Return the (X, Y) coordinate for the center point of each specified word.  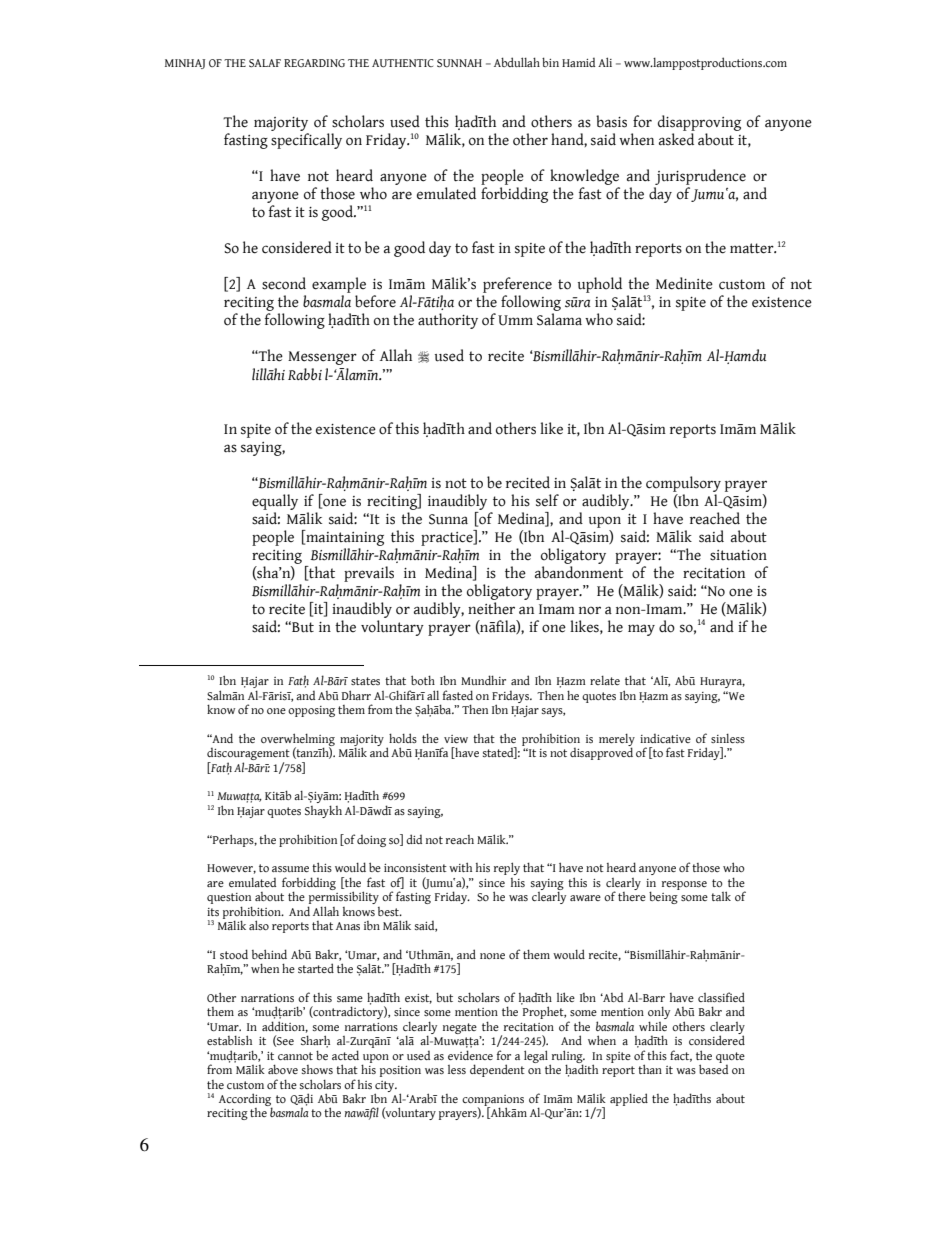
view (456, 739)
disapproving (699, 123)
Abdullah (517, 62)
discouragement (248, 755)
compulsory (683, 484)
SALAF (265, 63)
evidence (470, 1055)
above (283, 1069)
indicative (665, 738)
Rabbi (305, 374)
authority (448, 321)
